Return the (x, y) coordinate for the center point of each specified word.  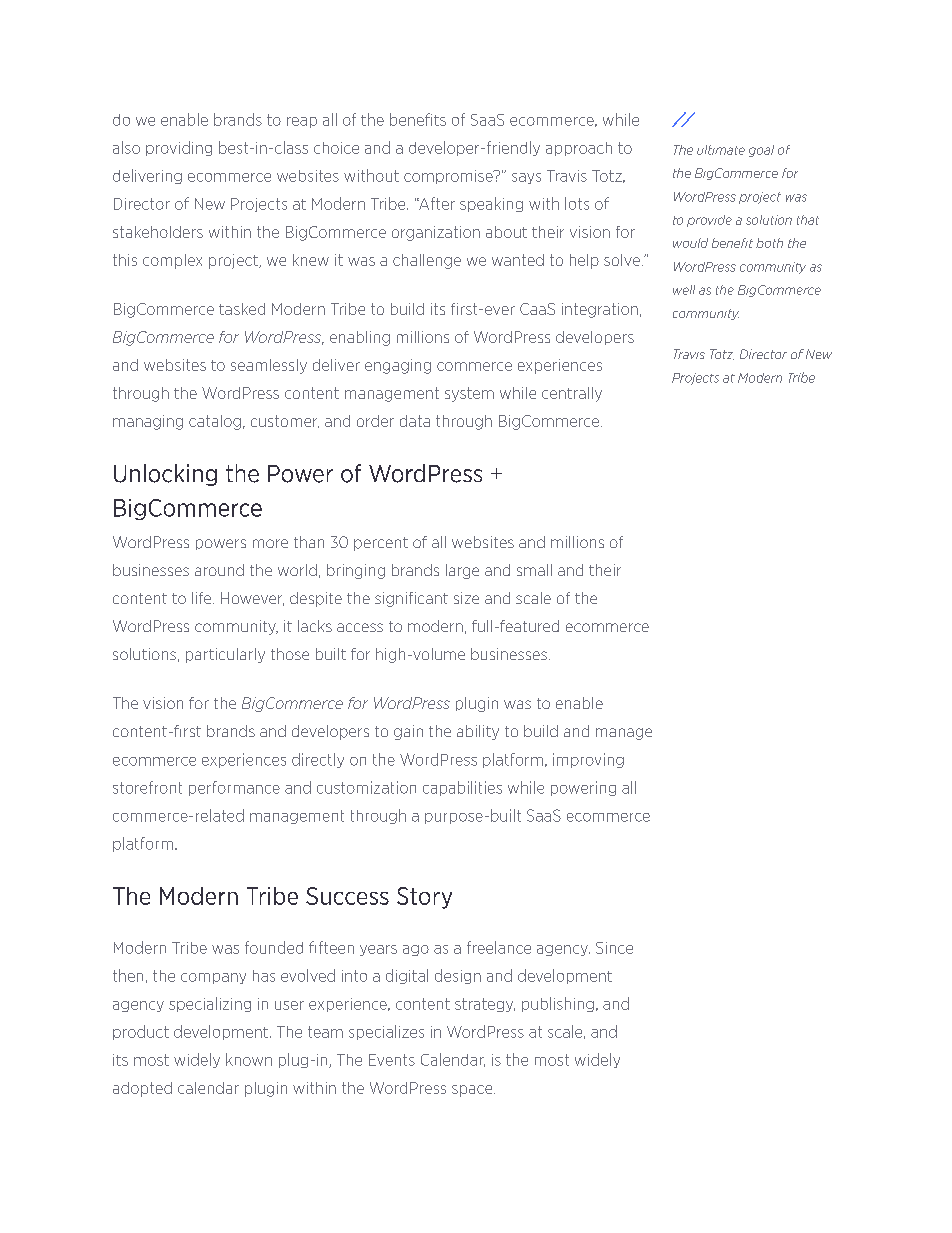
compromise (449, 177)
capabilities (462, 788)
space (473, 1091)
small (534, 570)
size (466, 598)
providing (179, 148)
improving (588, 760)
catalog (215, 422)
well (684, 290)
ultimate (721, 150)
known (249, 1059)
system (469, 394)
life (203, 598)
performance (234, 788)
